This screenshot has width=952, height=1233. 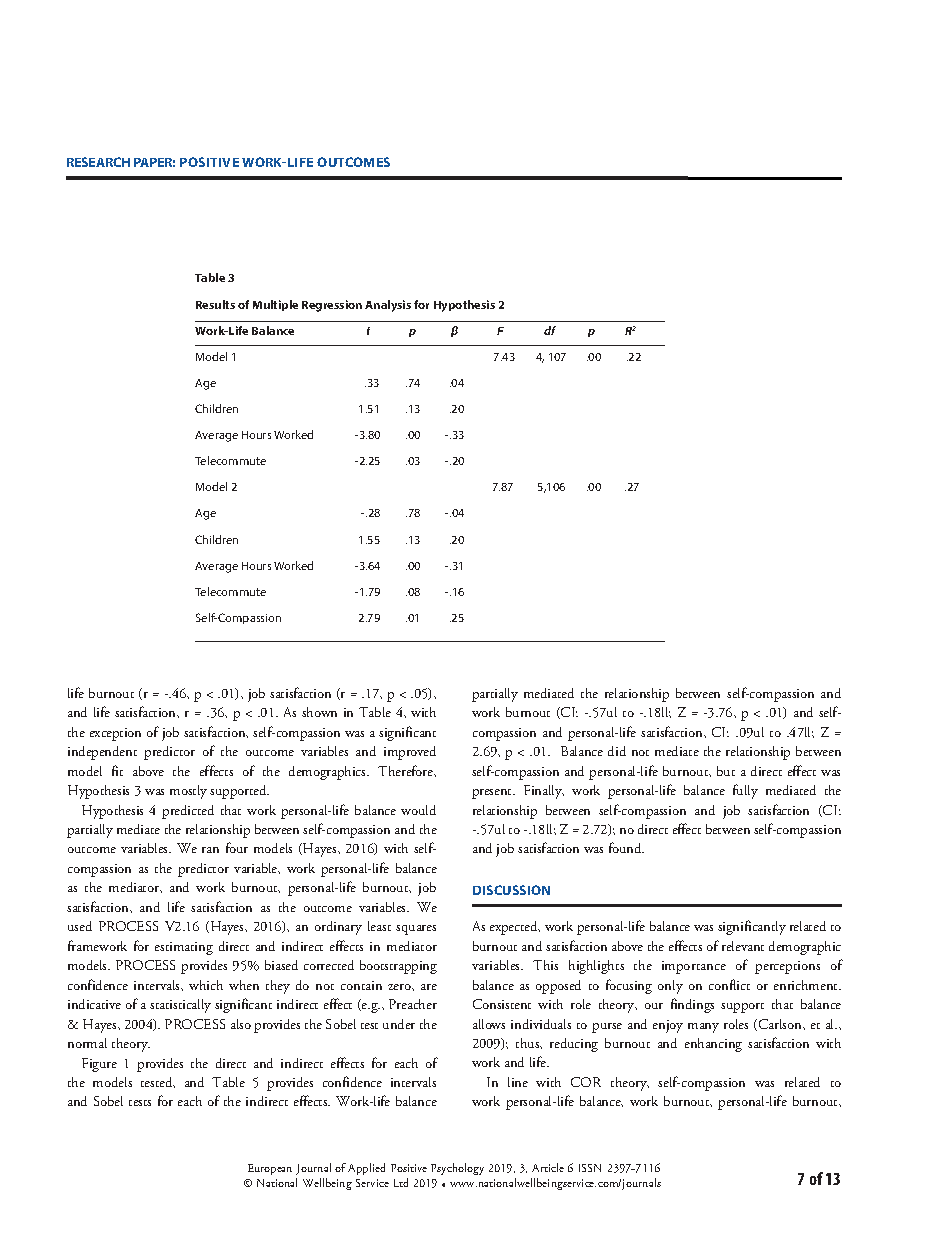 What do you see at coordinates (98, 162) in the screenshot?
I see `RESEARCH` at bounding box center [98, 162].
